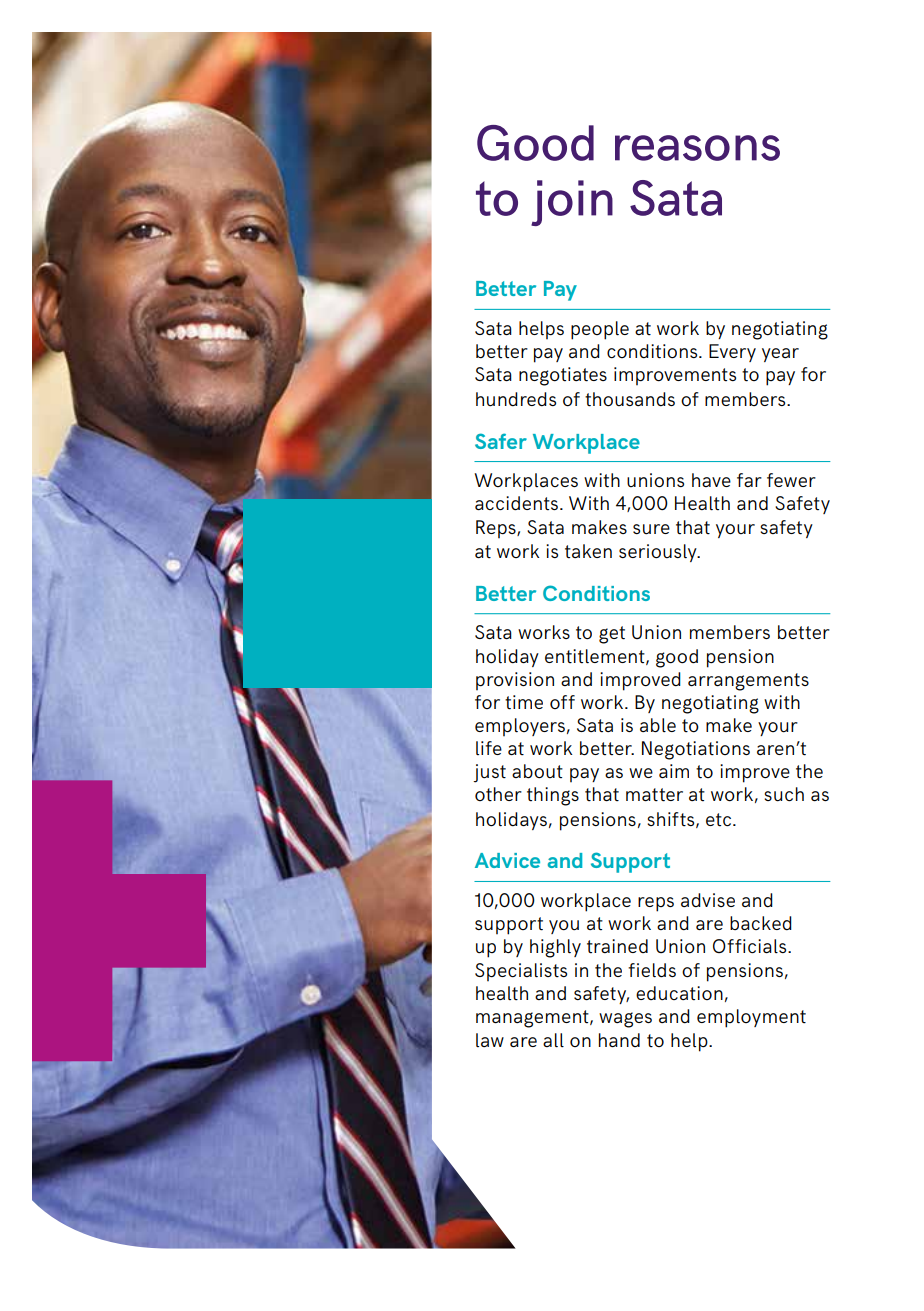 The width and height of the page is (924, 1311). Describe the element at coordinates (572, 203) in the page. I see `join` at that location.
